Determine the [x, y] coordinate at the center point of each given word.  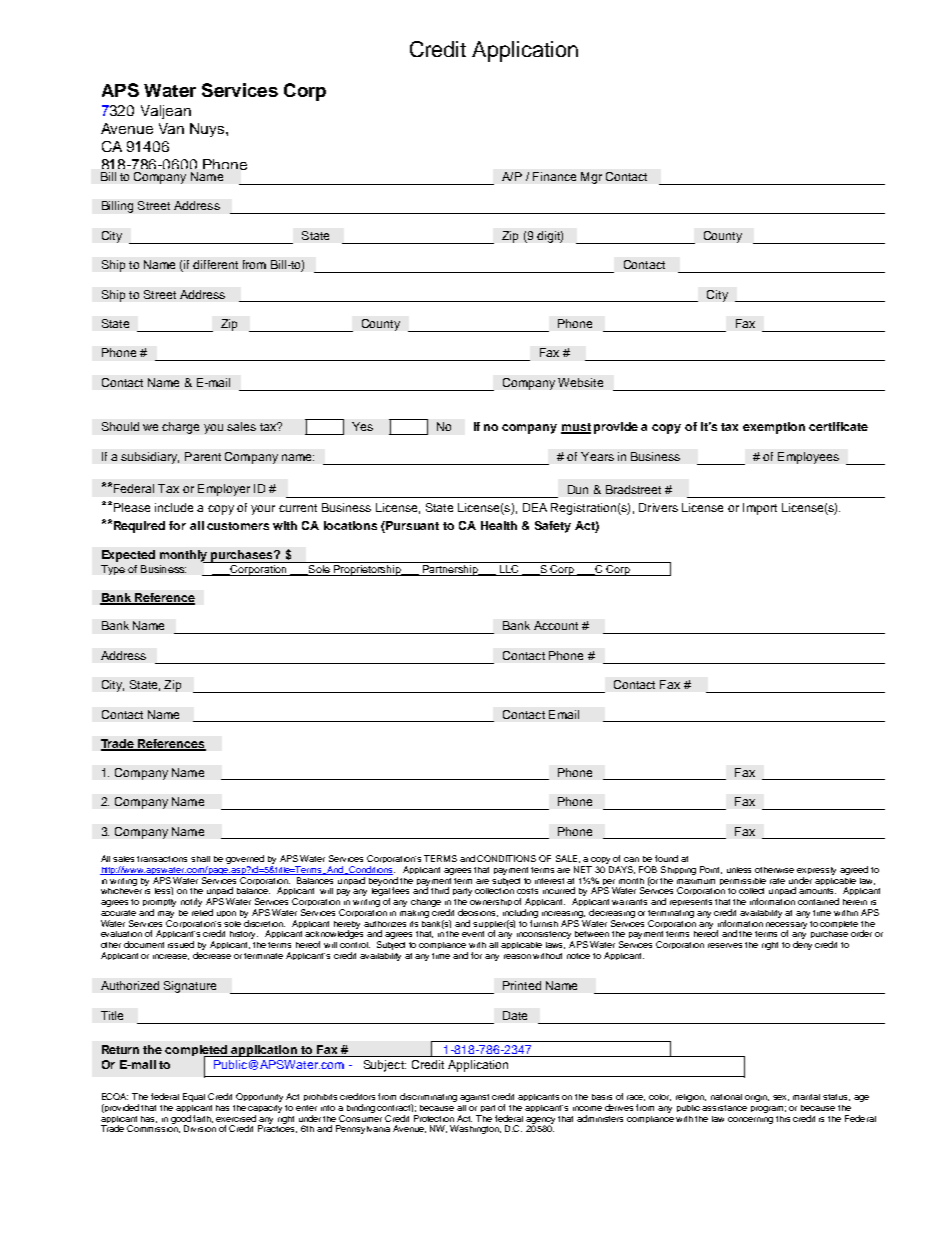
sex [781, 1098]
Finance [554, 176]
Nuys [208, 130]
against [474, 1098]
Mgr [591, 178]
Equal [194, 1097]
